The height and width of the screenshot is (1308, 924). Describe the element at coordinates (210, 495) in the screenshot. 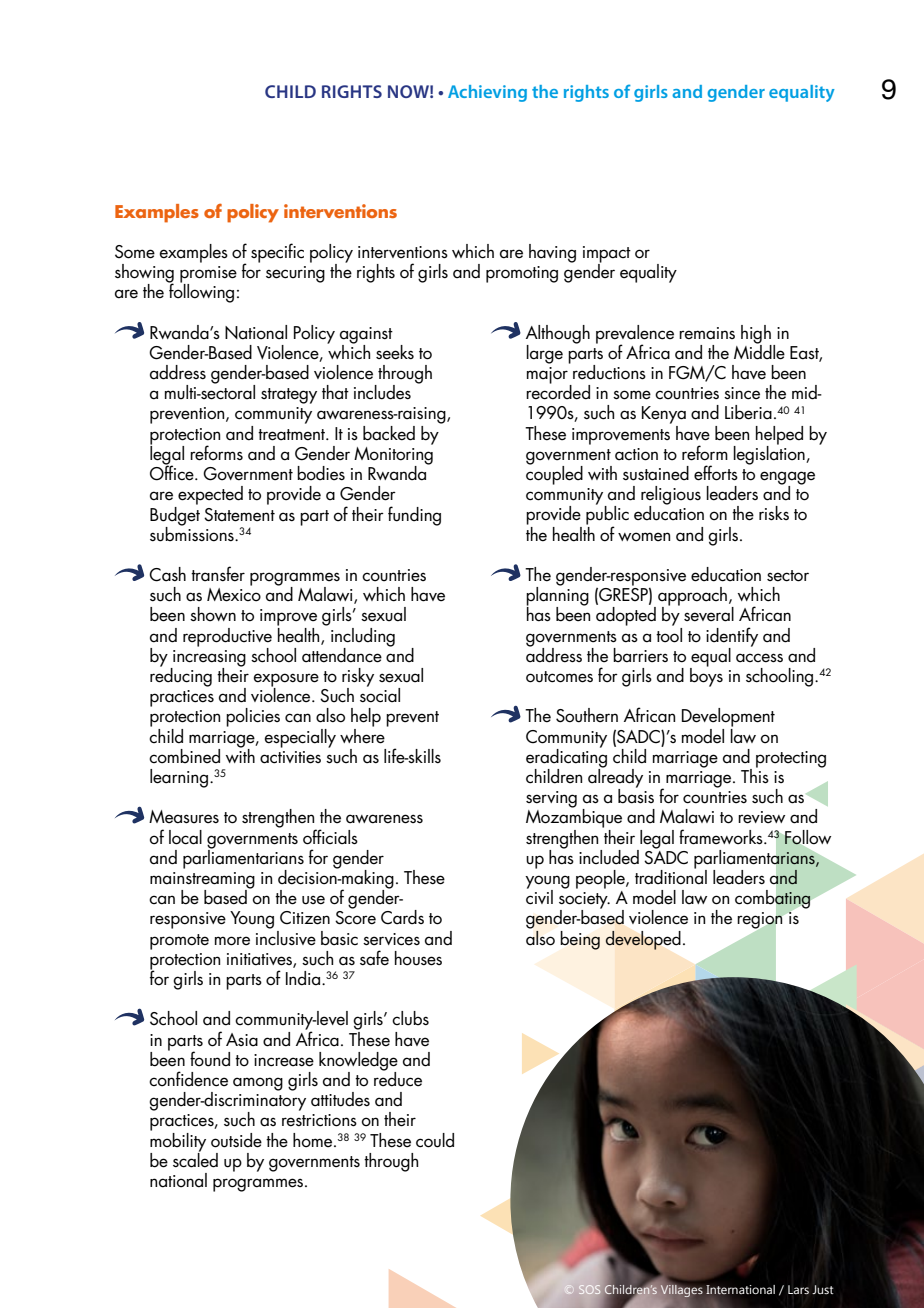

I see `expected` at that location.
